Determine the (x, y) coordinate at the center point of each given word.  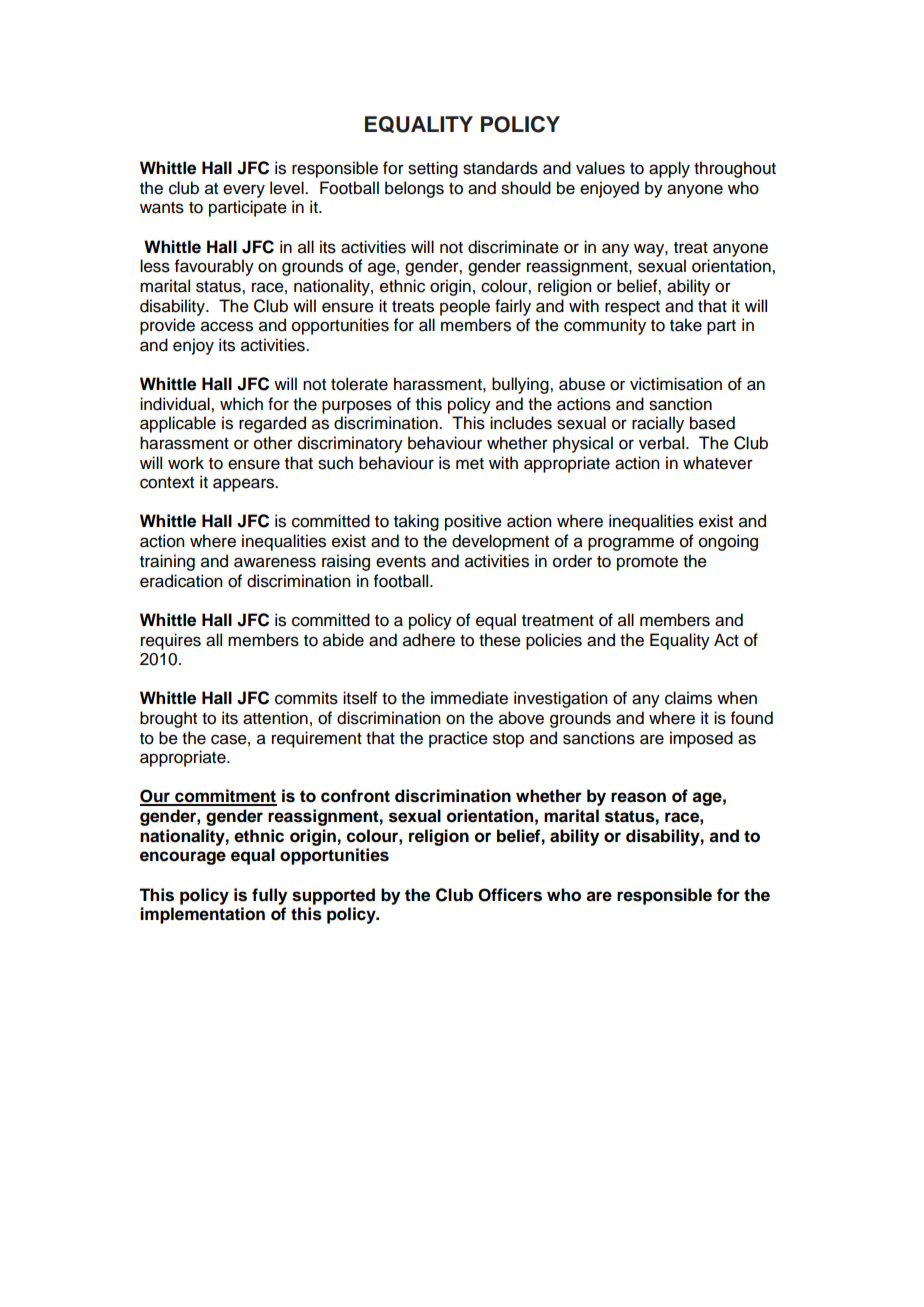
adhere (429, 640)
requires (171, 641)
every (244, 191)
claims (688, 698)
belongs (414, 189)
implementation (202, 915)
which (241, 404)
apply (669, 169)
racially (658, 424)
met (470, 464)
